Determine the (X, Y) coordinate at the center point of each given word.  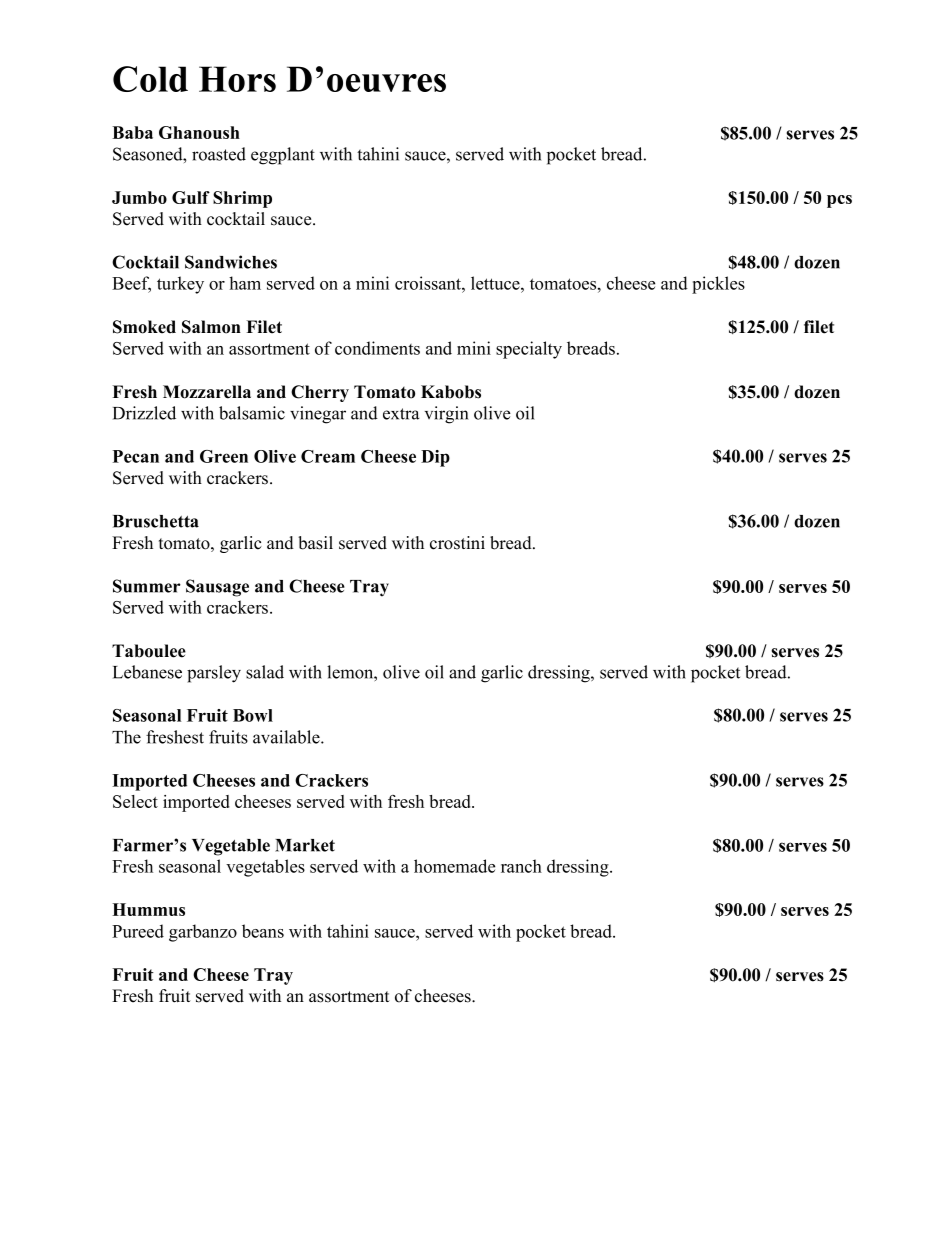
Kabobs (451, 392)
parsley (214, 674)
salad (265, 672)
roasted (219, 154)
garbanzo (203, 933)
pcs (839, 201)
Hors (237, 79)
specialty (529, 350)
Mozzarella (207, 392)
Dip (435, 458)
